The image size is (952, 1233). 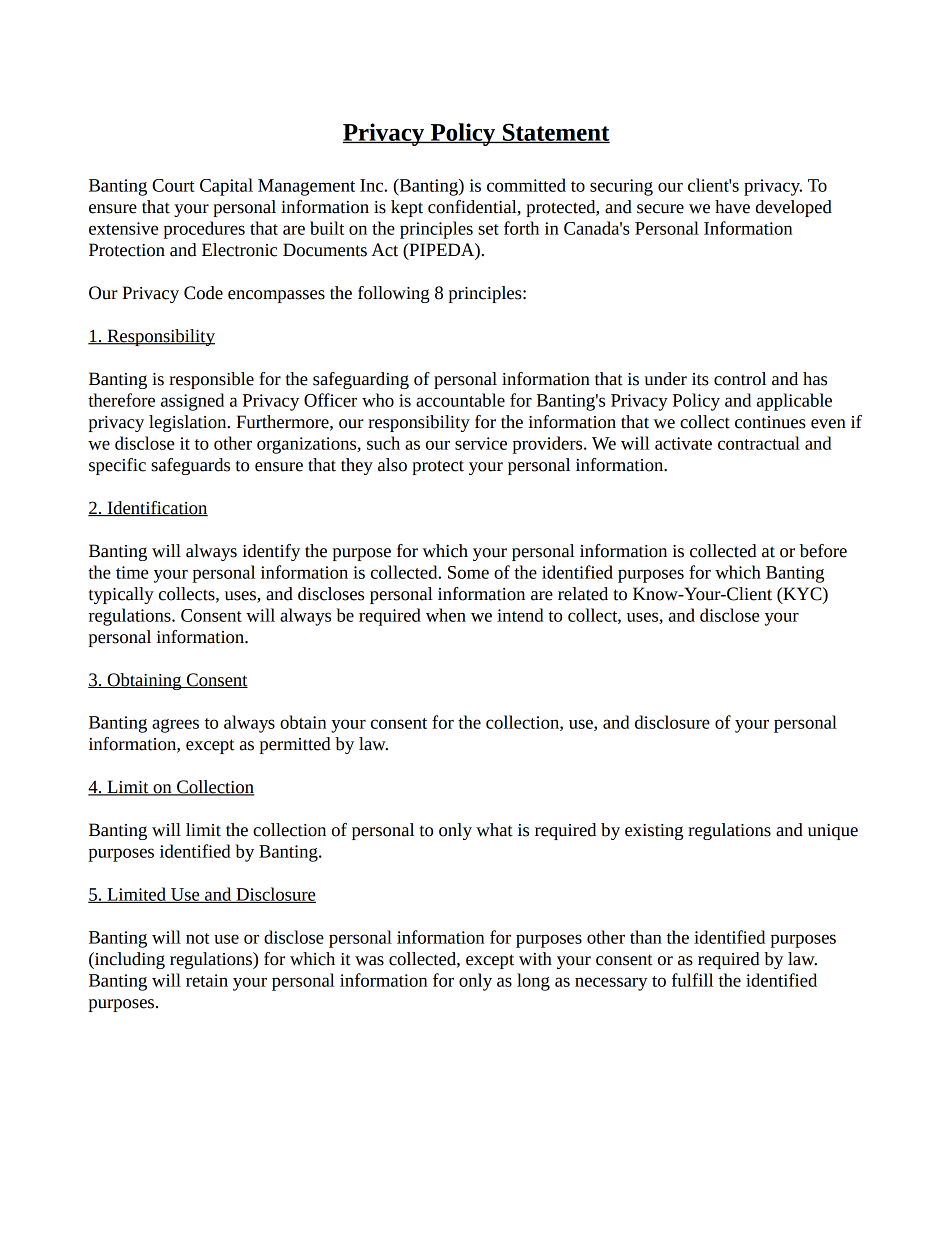 What do you see at coordinates (468, 572) in the screenshot?
I see `Some` at bounding box center [468, 572].
